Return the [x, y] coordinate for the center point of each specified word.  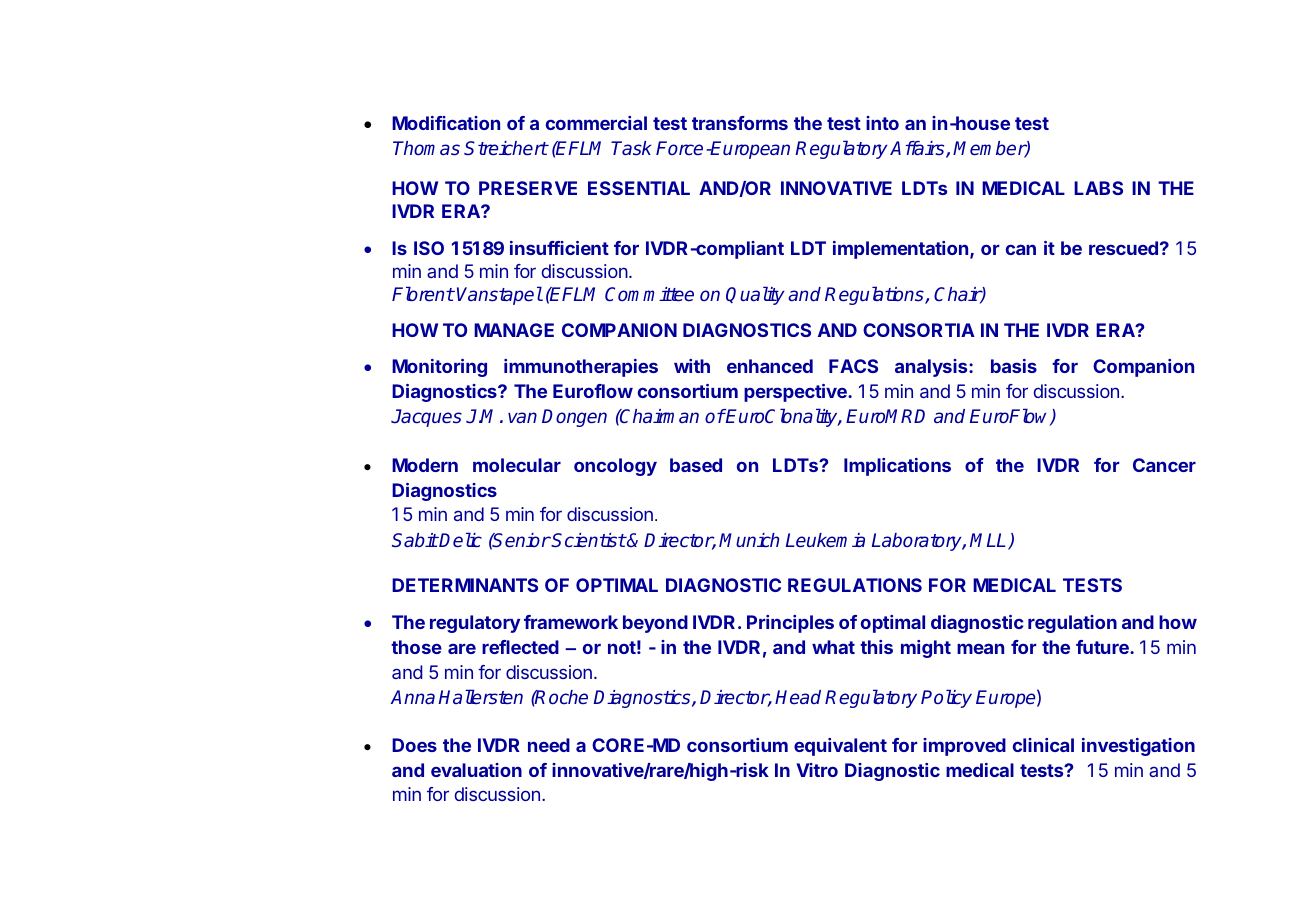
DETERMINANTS [465, 585]
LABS [1098, 188]
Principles [790, 624]
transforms [740, 123]
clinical [1043, 745]
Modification [446, 123]
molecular [517, 465]
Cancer [1164, 465]
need [549, 745]
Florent [423, 293]
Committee [649, 294]
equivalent [840, 747]
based [696, 465]
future [1103, 647]
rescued [1123, 248]
